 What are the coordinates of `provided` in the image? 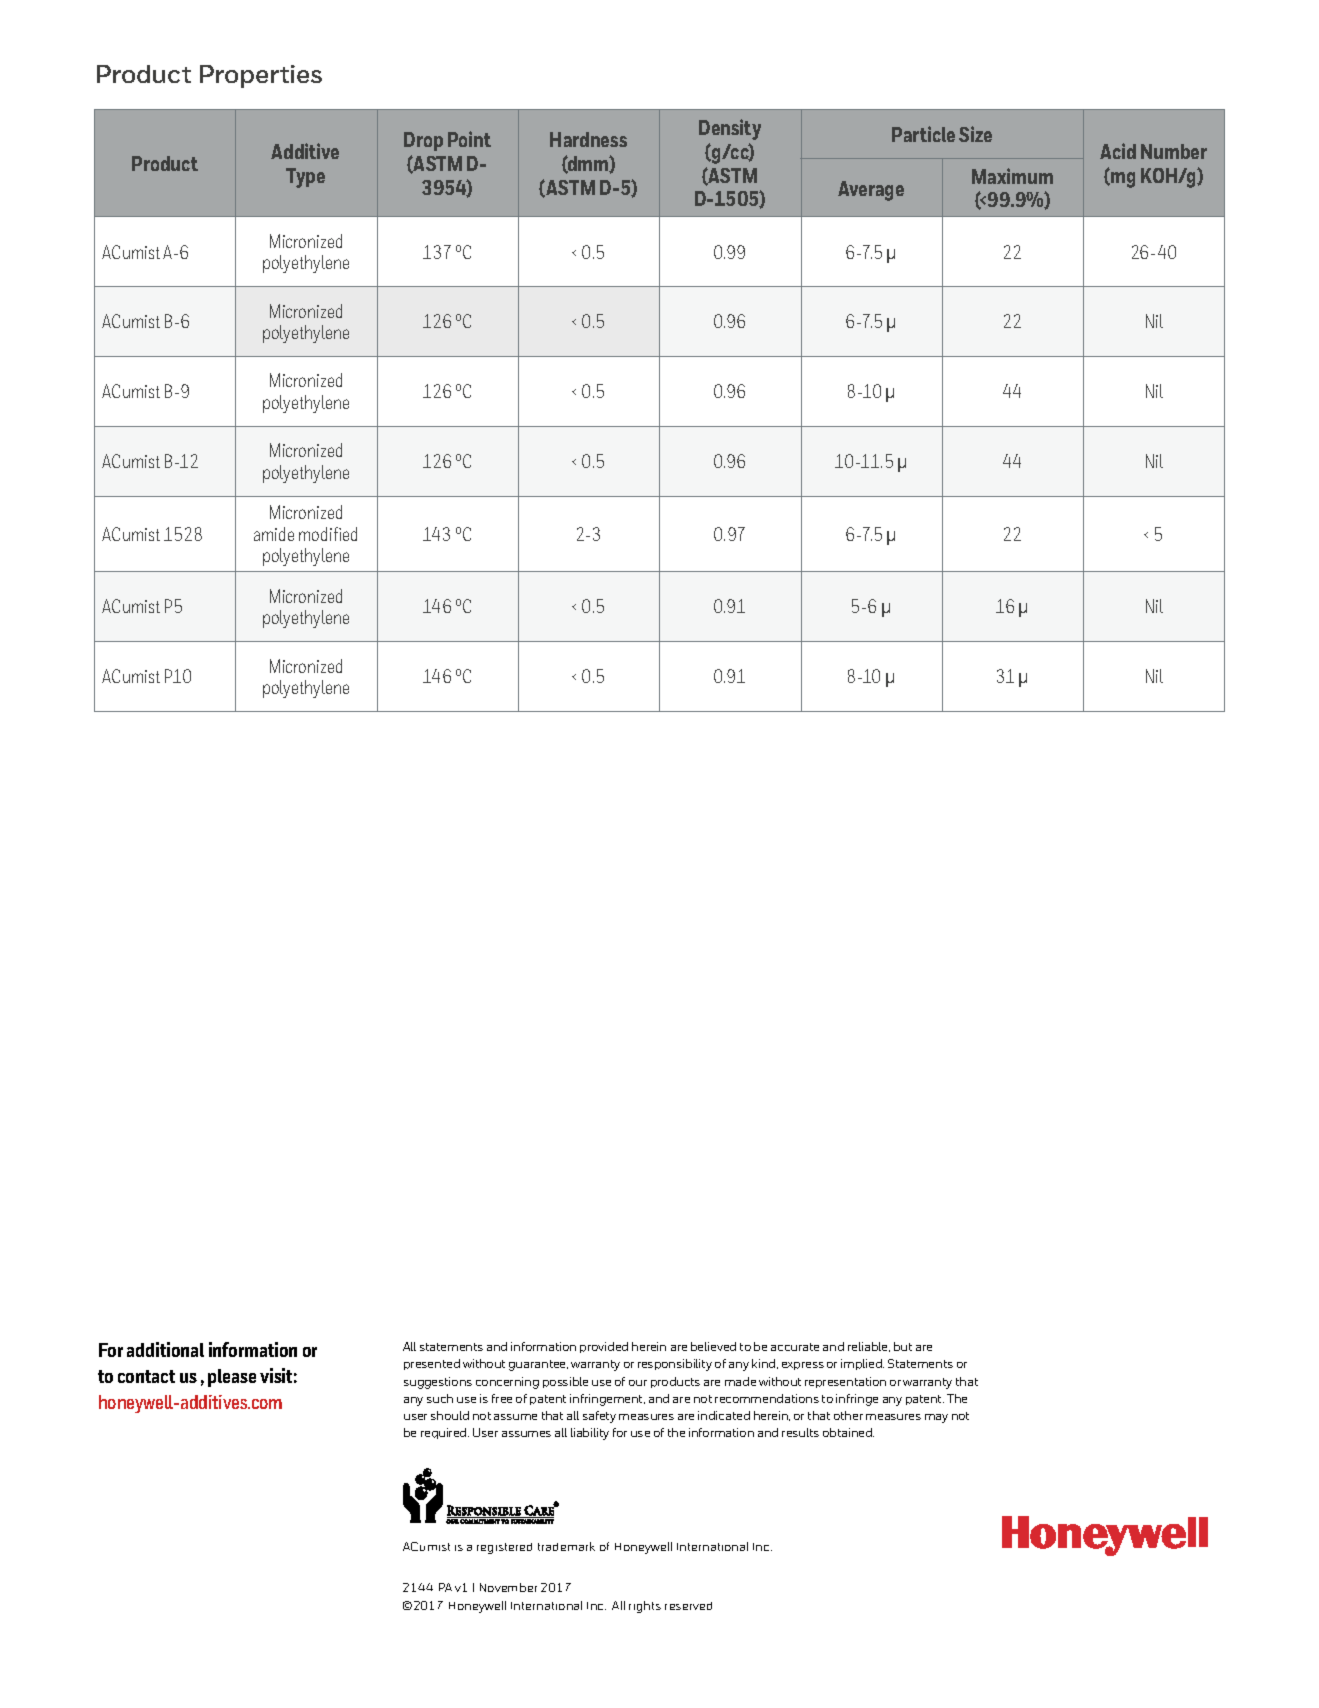 It's located at (604, 1347).
